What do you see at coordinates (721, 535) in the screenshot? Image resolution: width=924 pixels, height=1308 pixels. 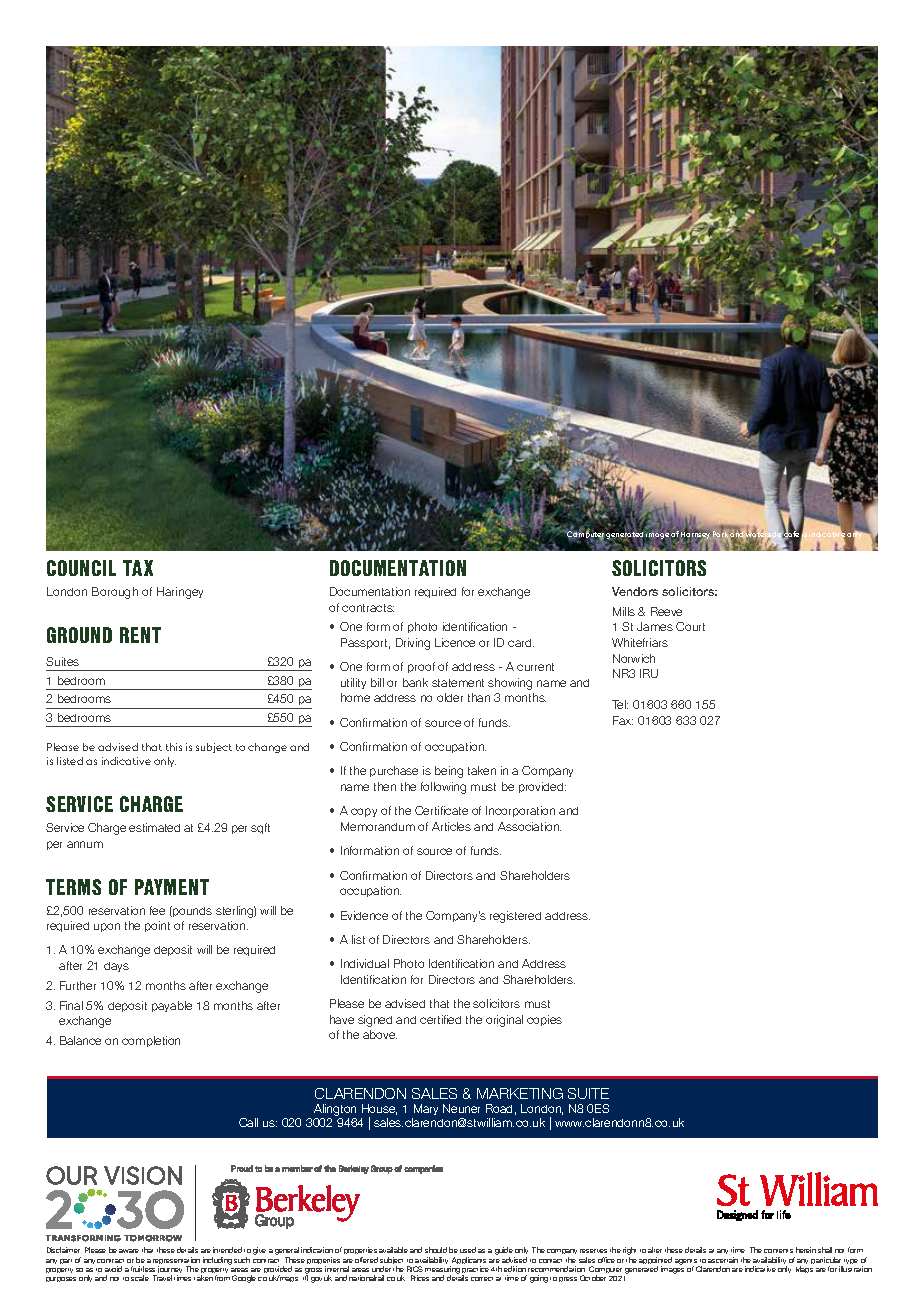 I see `Park` at bounding box center [721, 535].
